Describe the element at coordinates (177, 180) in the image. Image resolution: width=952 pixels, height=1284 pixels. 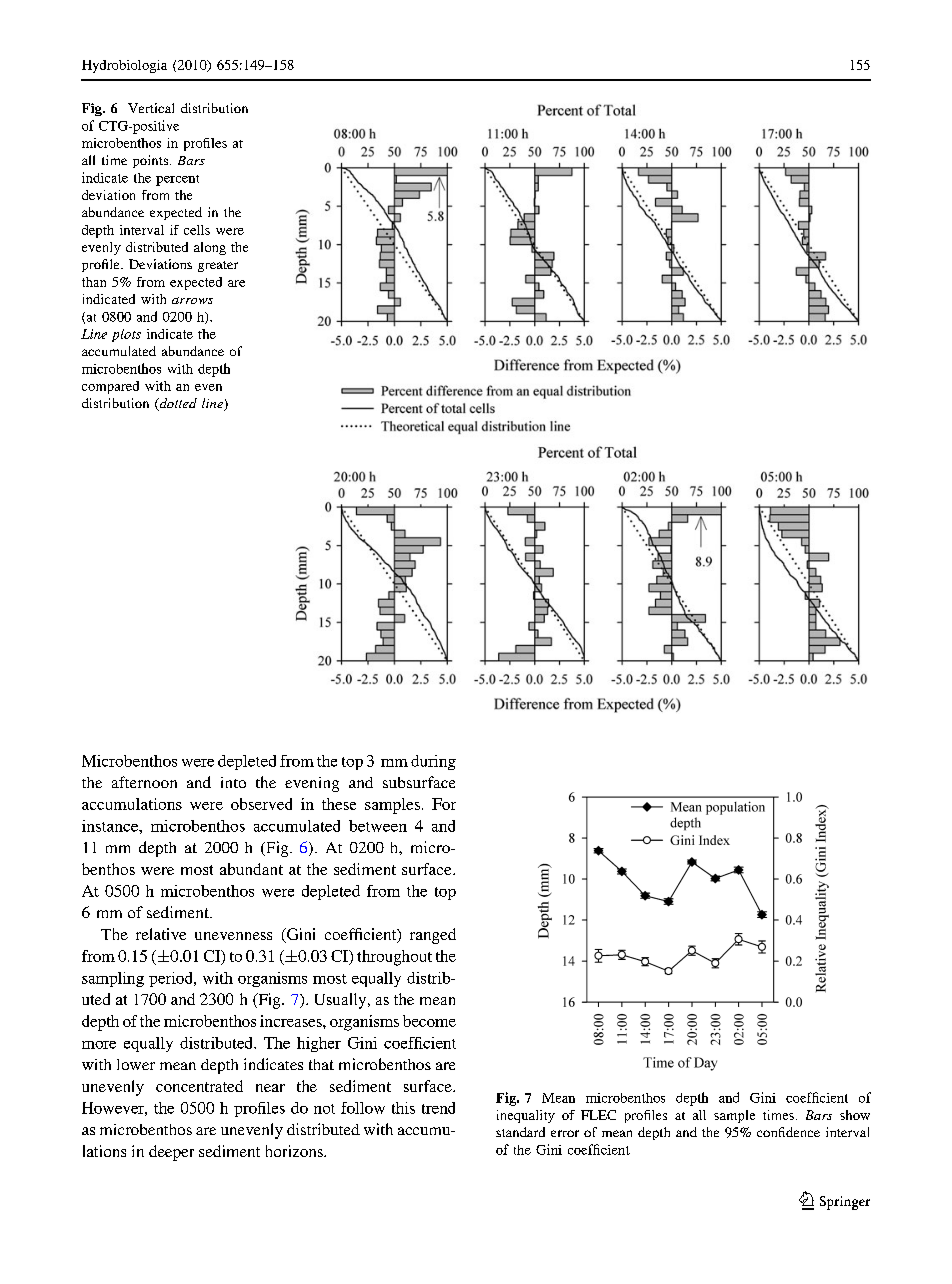
I see `percent` at that location.
